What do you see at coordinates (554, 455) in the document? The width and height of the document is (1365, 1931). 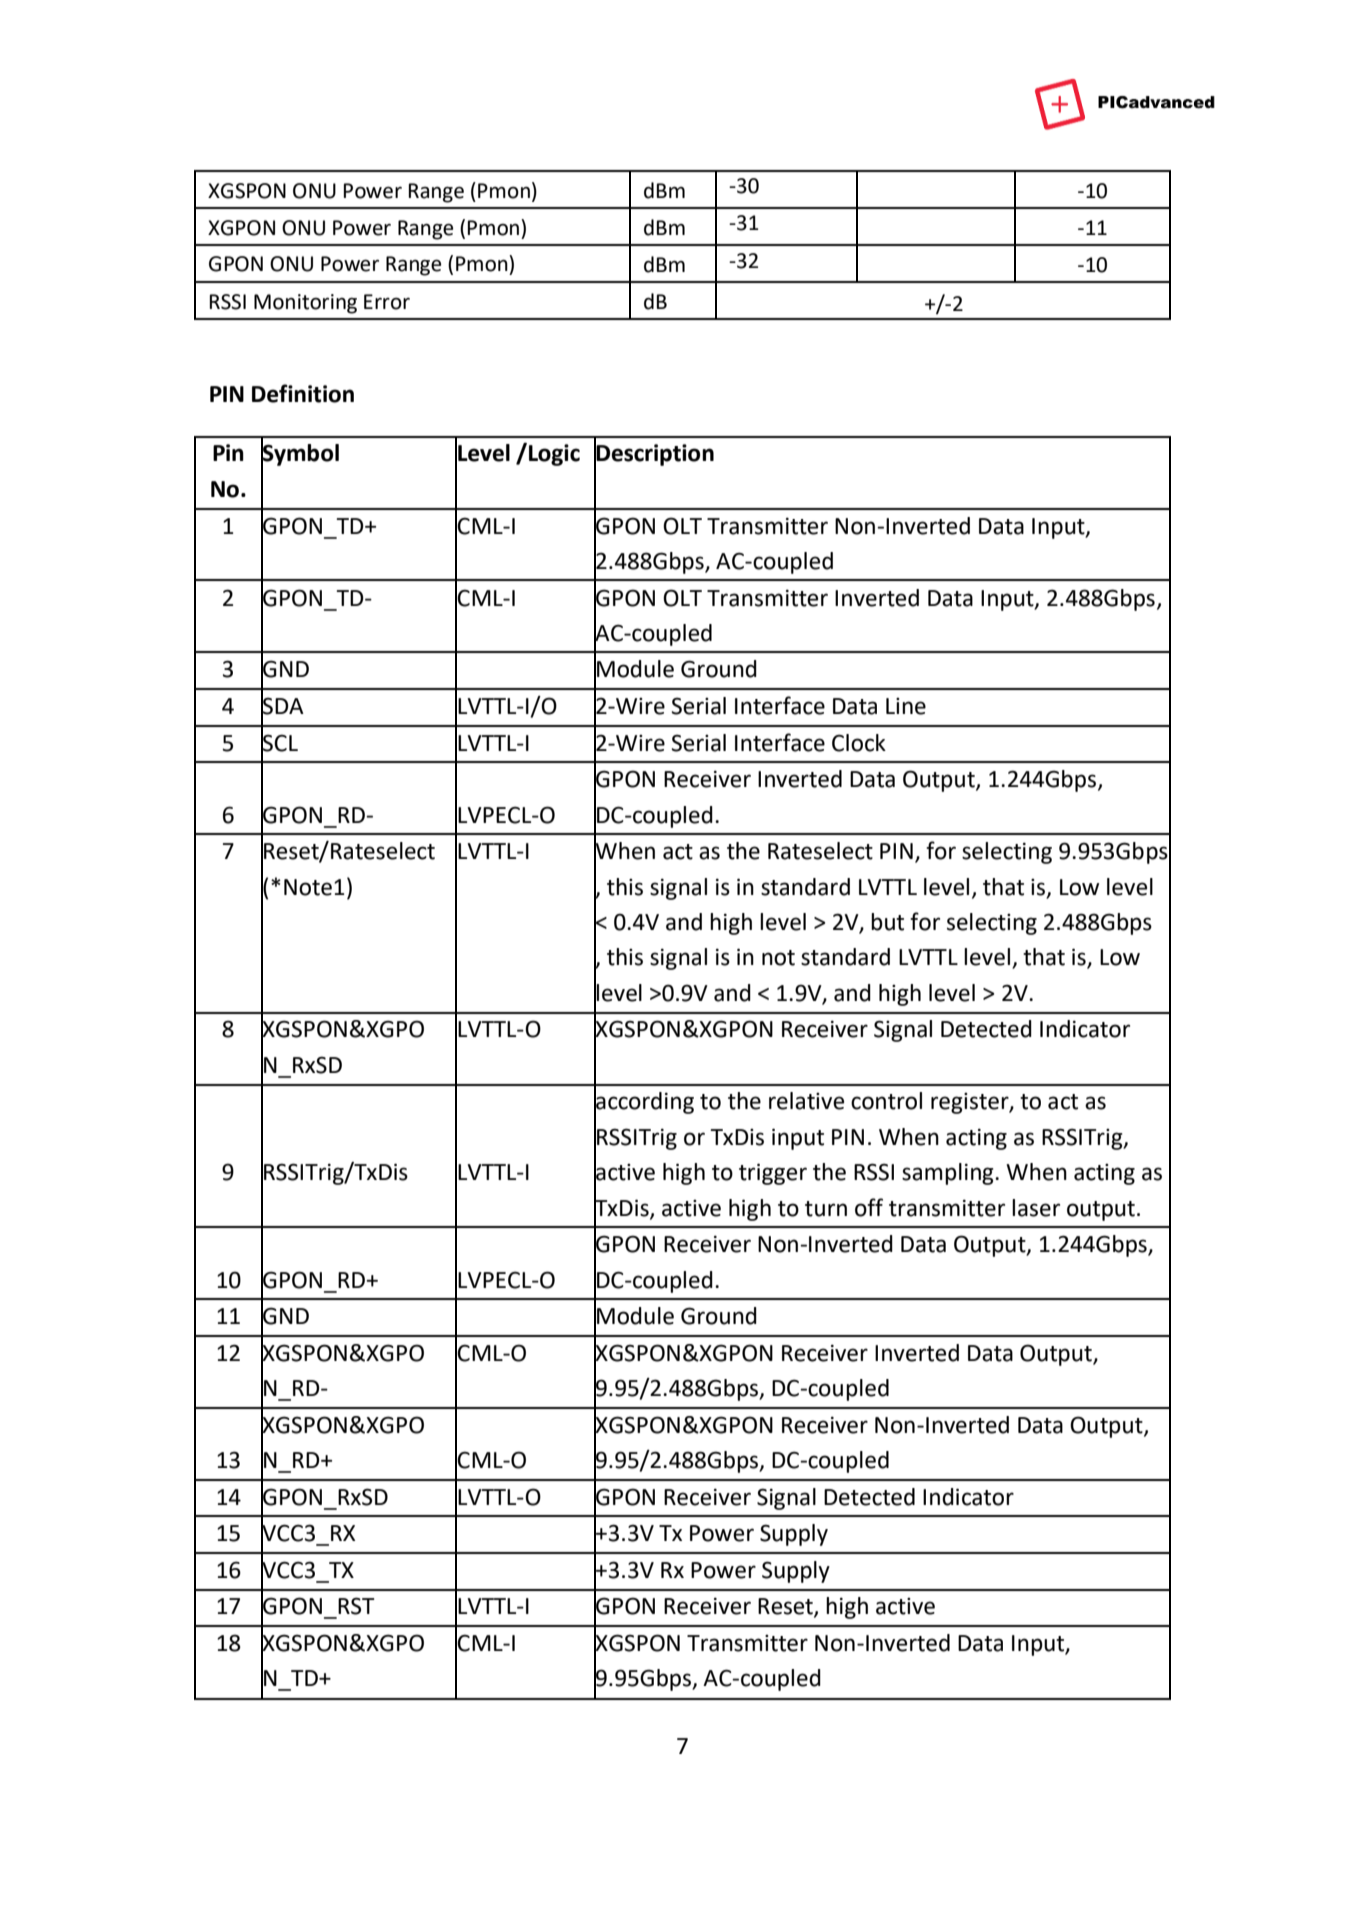 I see `Logic` at bounding box center [554, 455].
